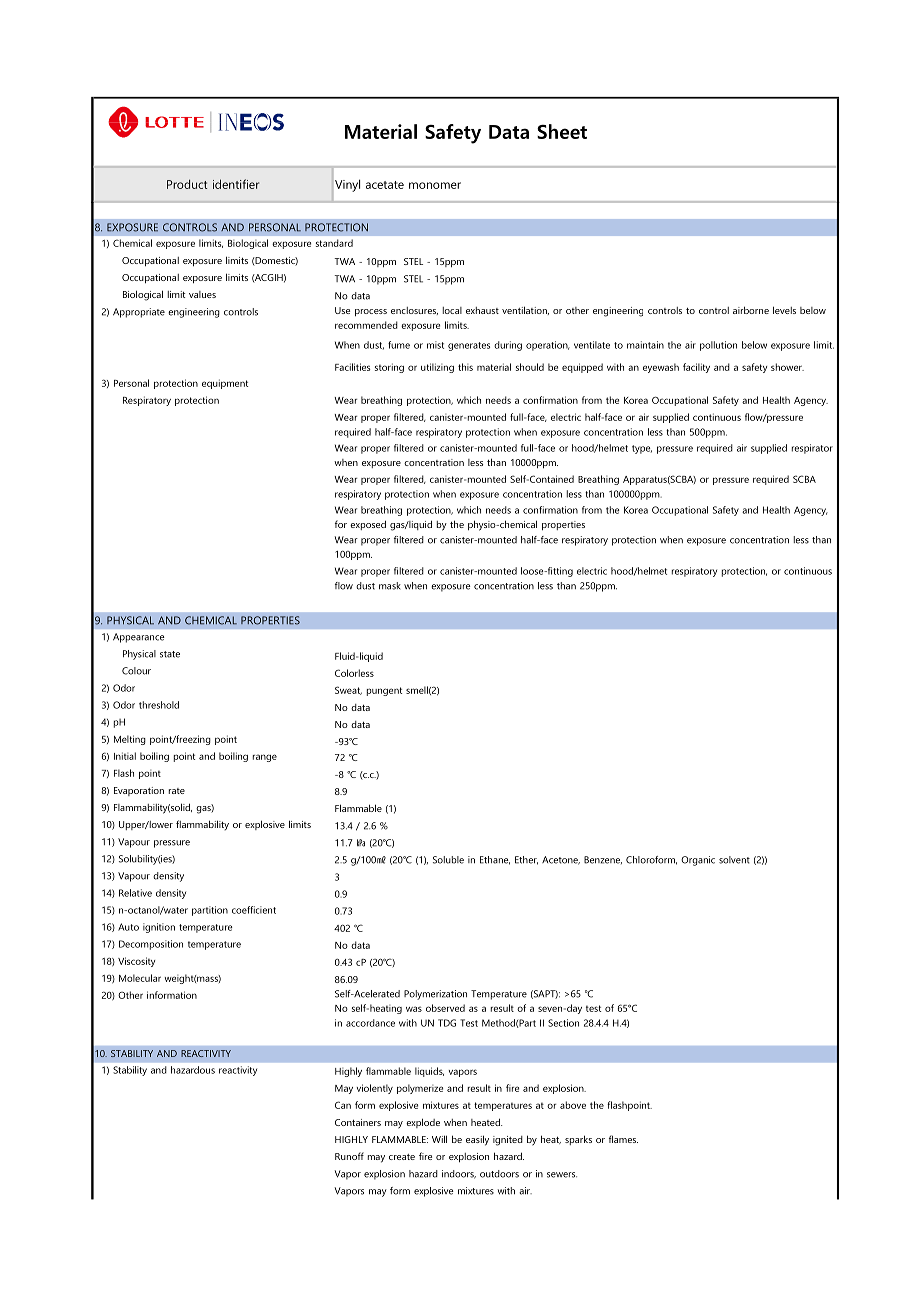 The width and height of the image is (924, 1308). What do you see at coordinates (439, 1139) in the image?
I see `Will` at bounding box center [439, 1139].
